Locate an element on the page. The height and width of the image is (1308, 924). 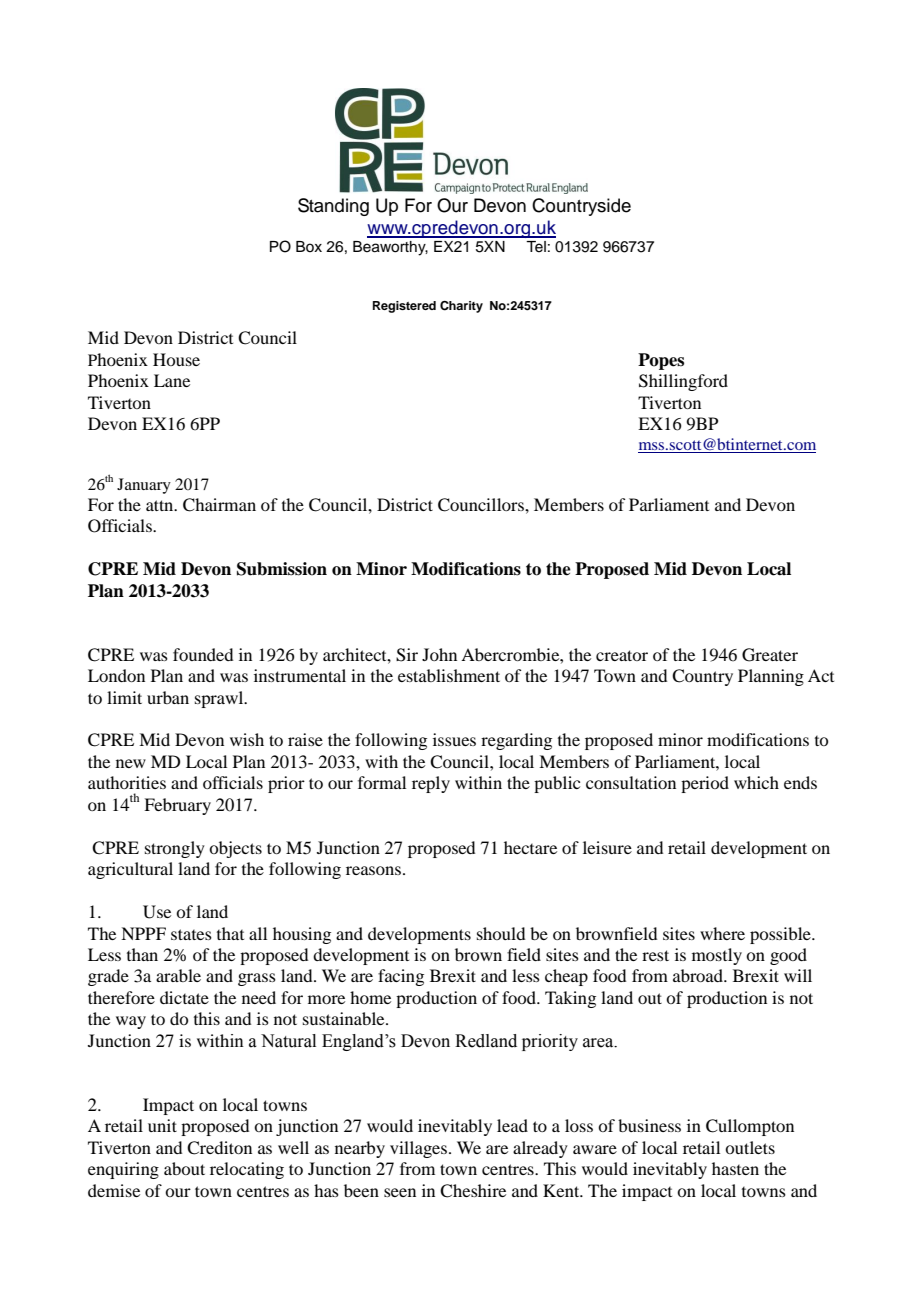
Tel is located at coordinates (536, 247).
